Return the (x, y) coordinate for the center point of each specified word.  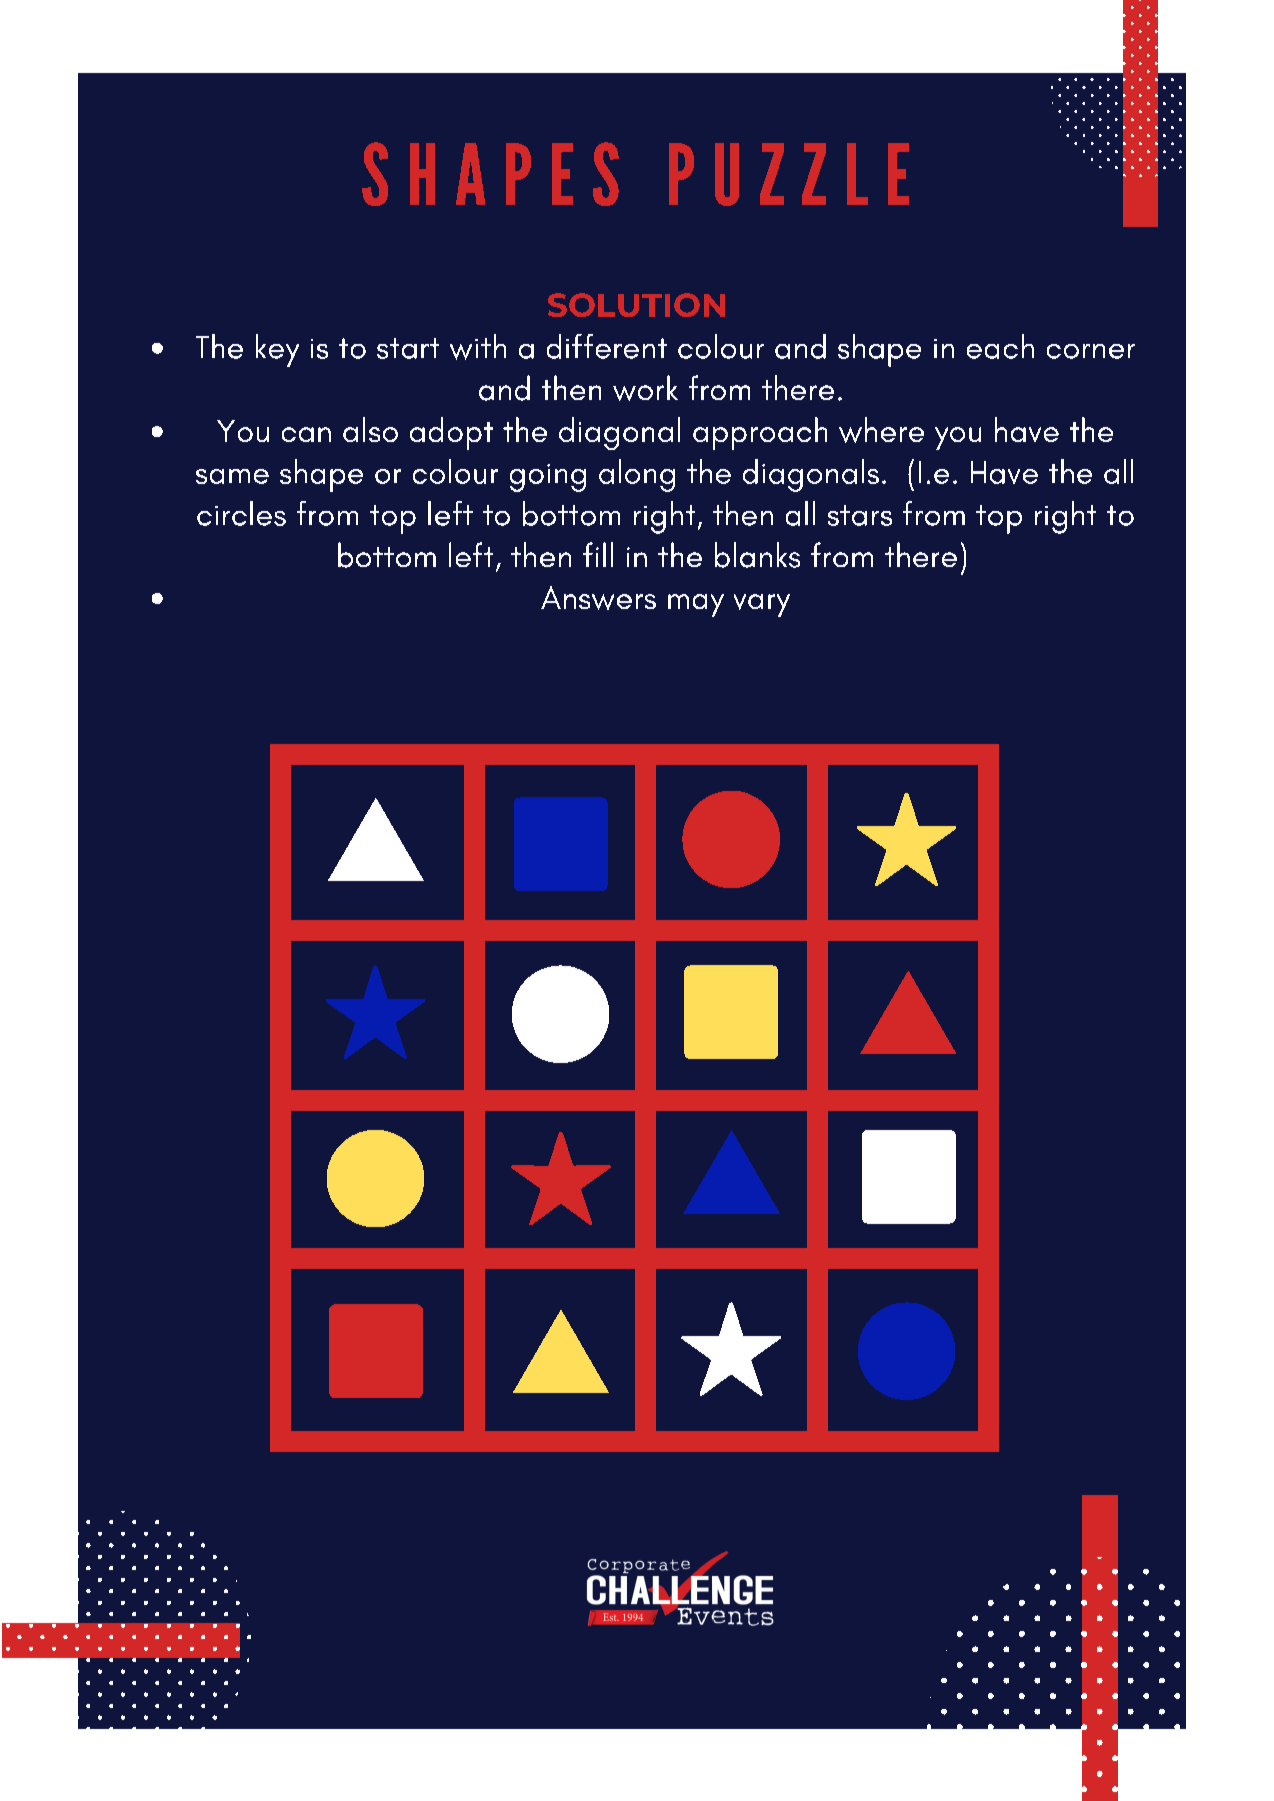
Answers (598, 598)
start (408, 348)
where (881, 430)
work (645, 388)
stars (860, 515)
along (637, 475)
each (1000, 346)
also (370, 429)
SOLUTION (636, 305)
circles (241, 513)
